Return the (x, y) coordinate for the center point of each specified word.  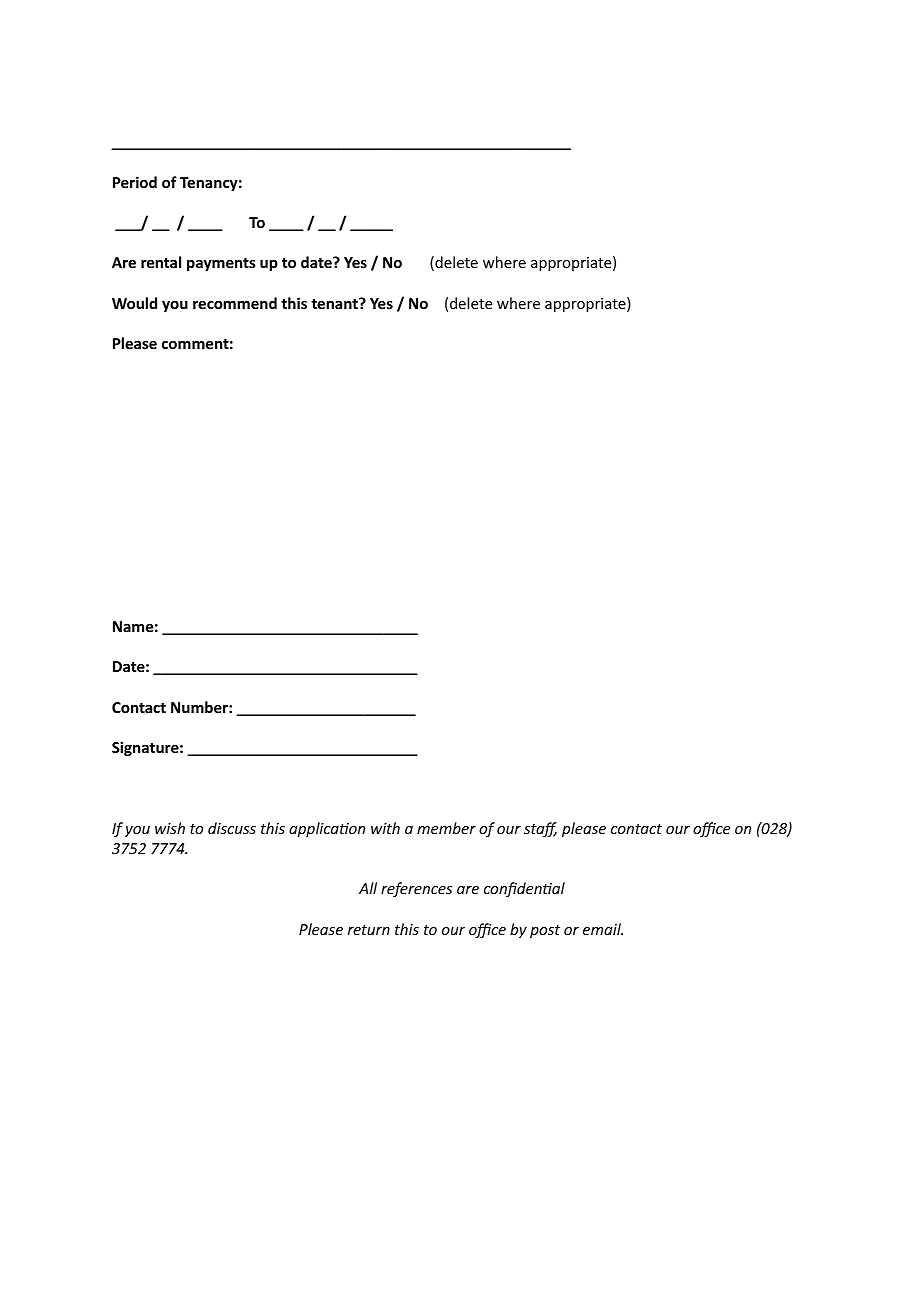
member (446, 828)
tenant (335, 303)
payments (221, 264)
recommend (235, 303)
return (369, 930)
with (385, 828)
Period (135, 182)
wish (170, 828)
